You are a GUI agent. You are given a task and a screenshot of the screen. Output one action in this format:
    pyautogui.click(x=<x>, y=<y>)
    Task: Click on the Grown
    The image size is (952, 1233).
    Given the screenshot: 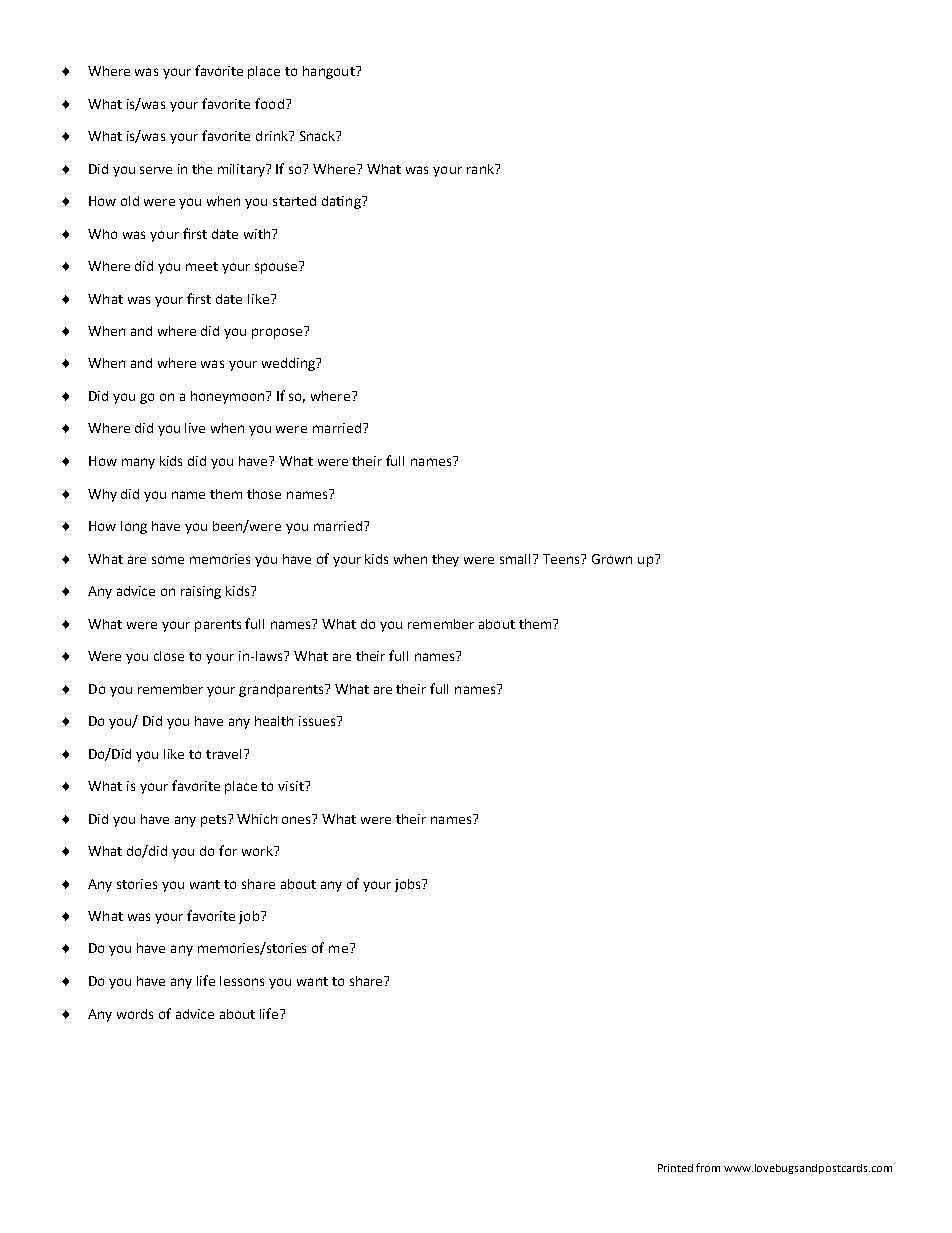 What is the action you would take?
    pyautogui.click(x=612, y=559)
